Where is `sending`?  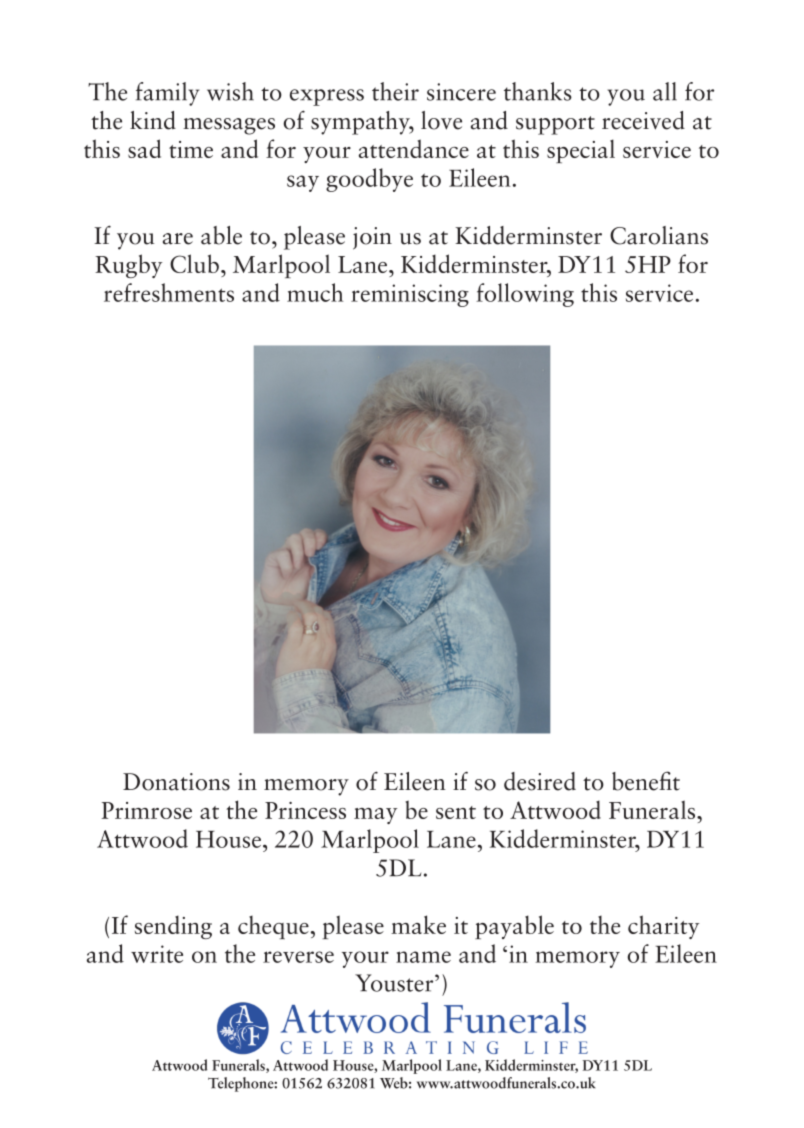
sending is located at coordinates (173, 927).
